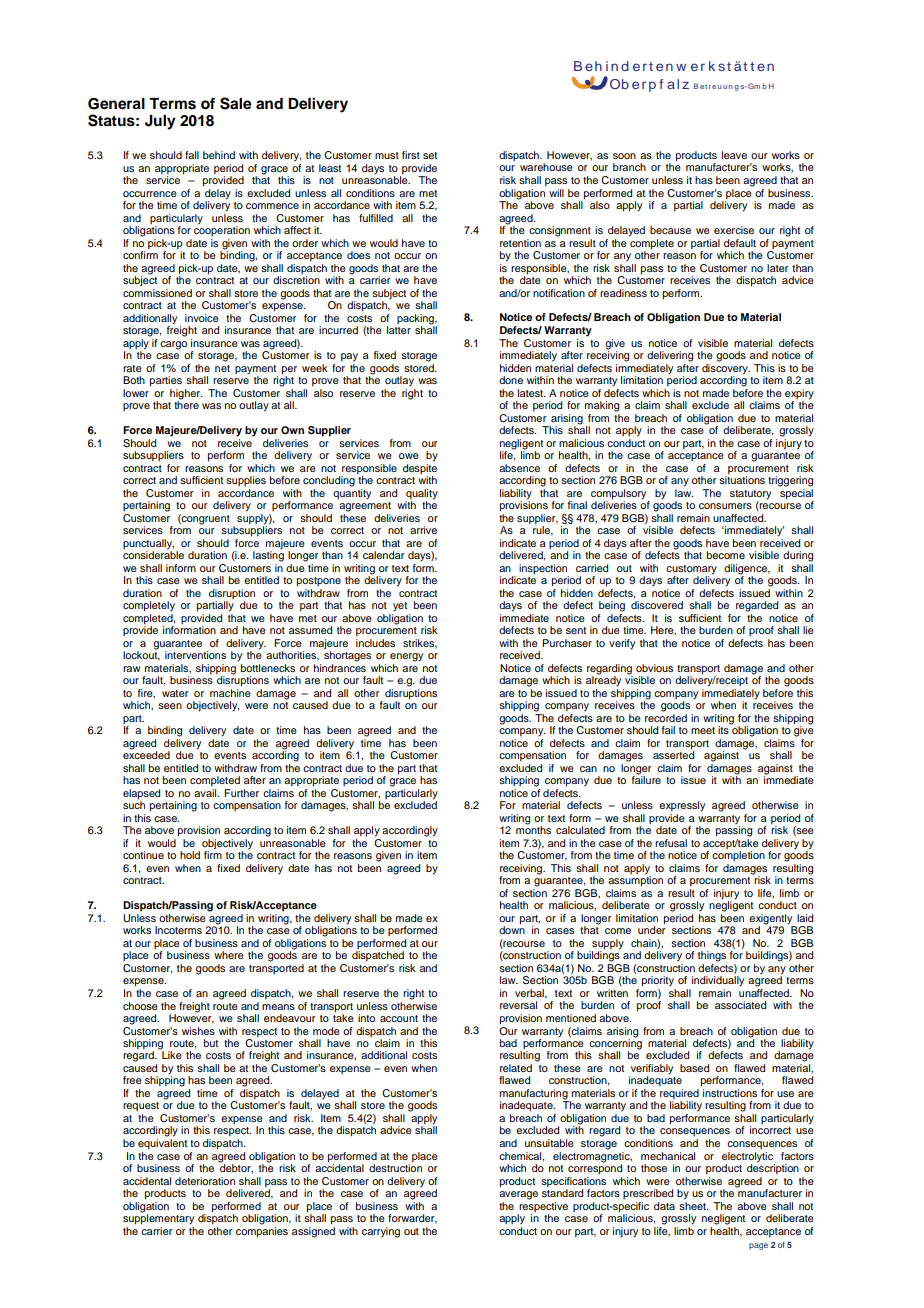 The height and width of the page is (1308, 924). Describe the element at coordinates (738, 856) in the page. I see `completion` at that location.
